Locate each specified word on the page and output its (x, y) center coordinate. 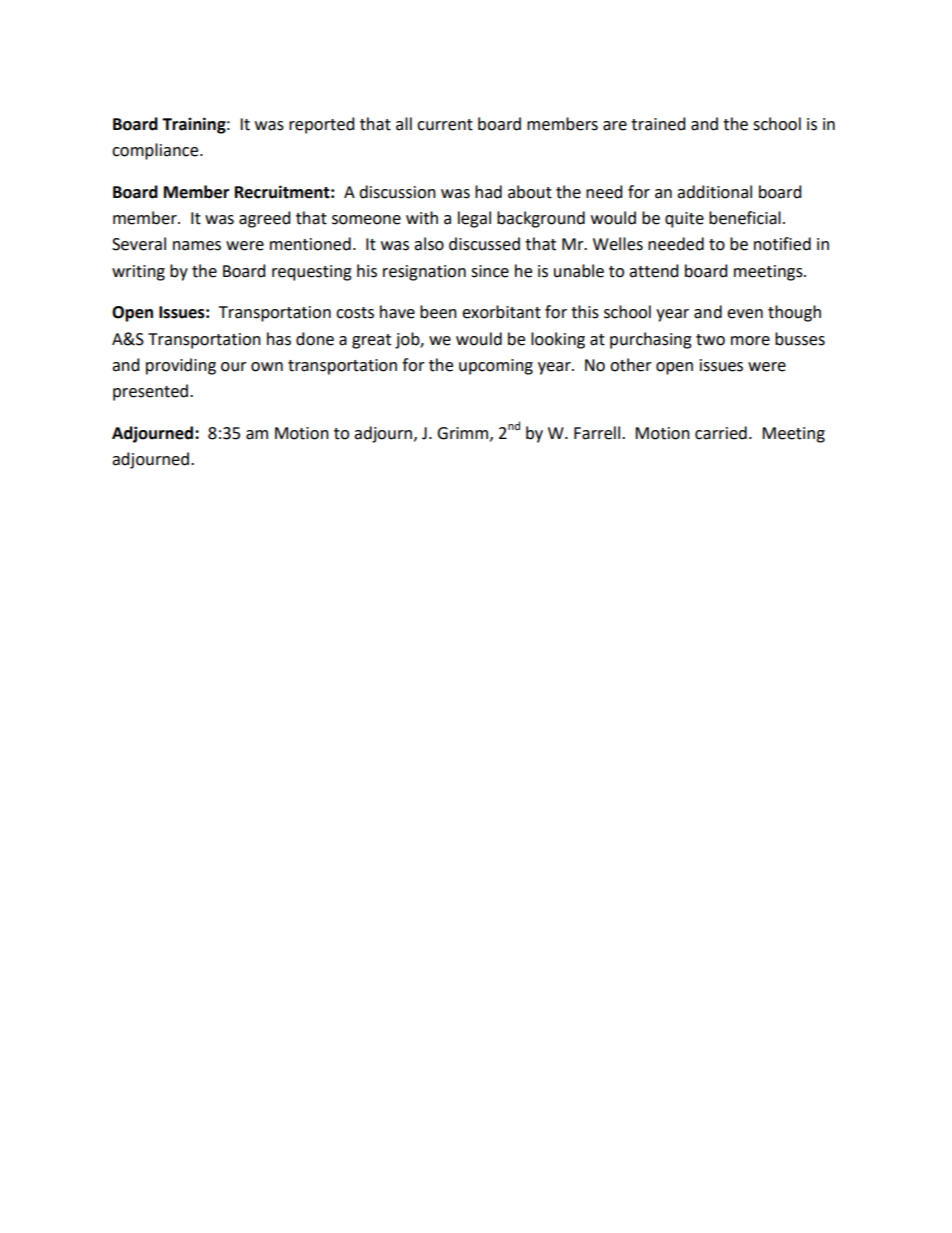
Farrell (598, 433)
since (490, 271)
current (445, 125)
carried (721, 433)
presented (150, 392)
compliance (156, 151)
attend (654, 271)
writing (138, 273)
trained (658, 124)
